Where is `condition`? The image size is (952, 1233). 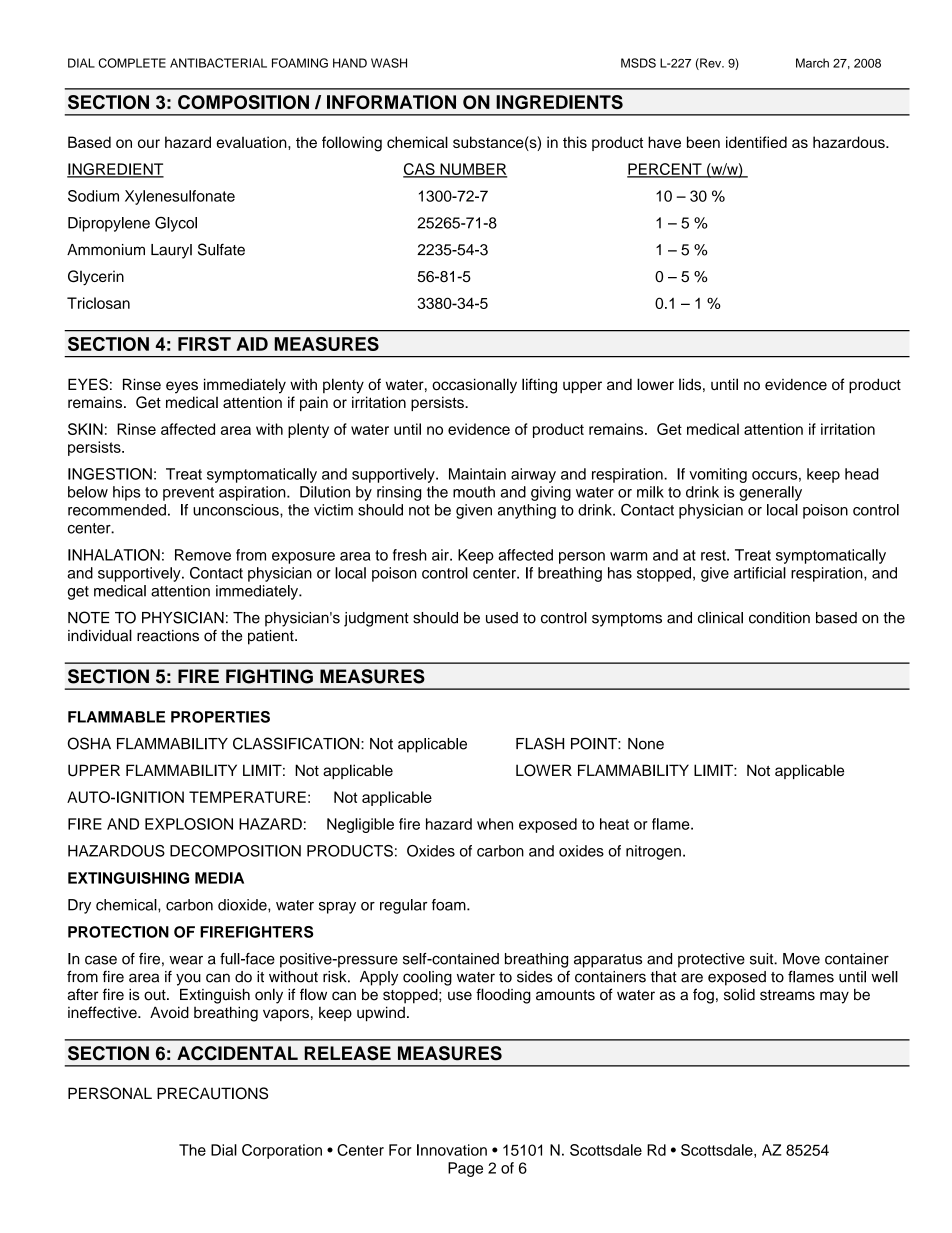
condition is located at coordinates (779, 618).
